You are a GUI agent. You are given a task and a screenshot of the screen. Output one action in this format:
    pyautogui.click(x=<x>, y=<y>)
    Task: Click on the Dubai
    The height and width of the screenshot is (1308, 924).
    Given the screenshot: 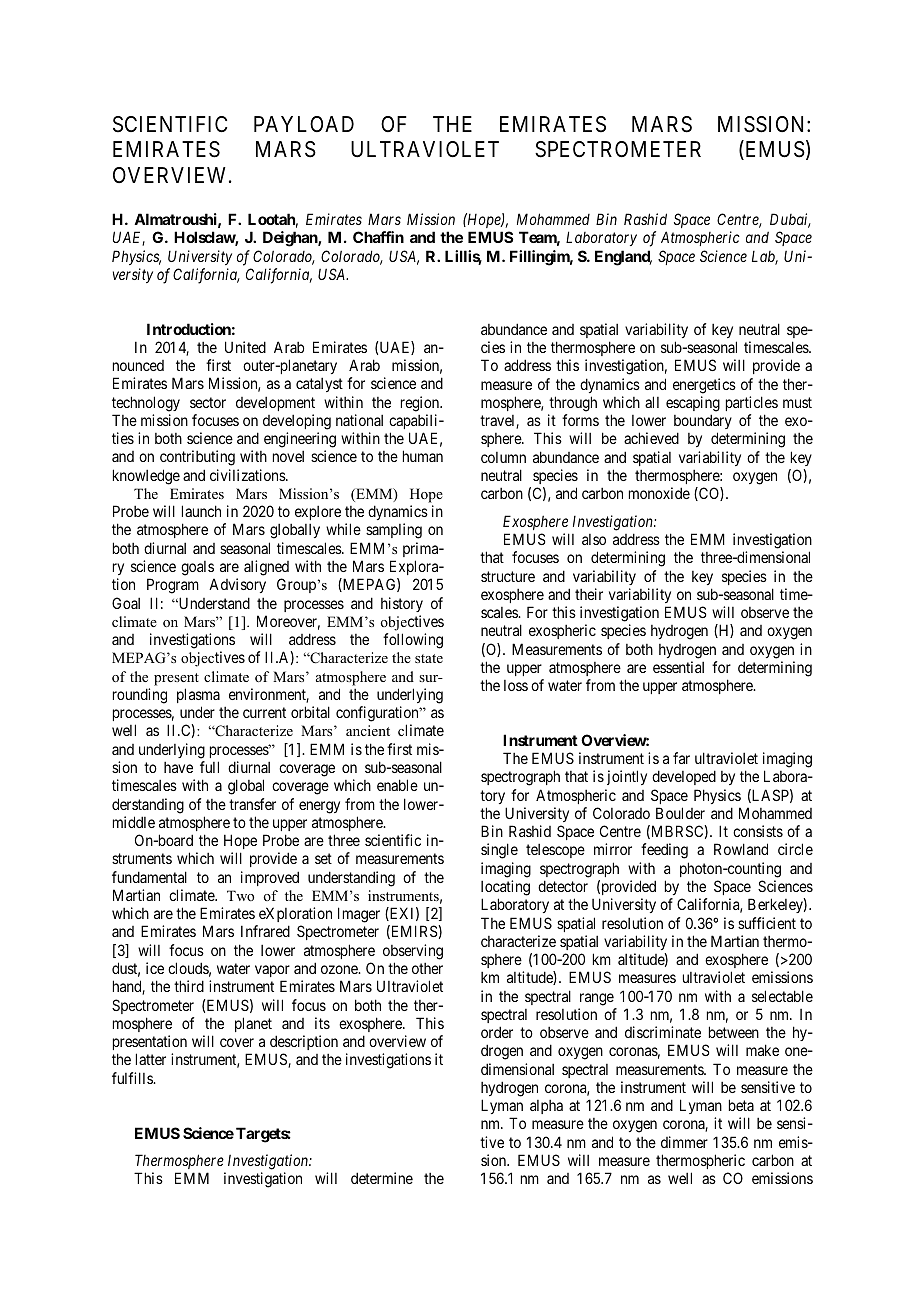 What is the action you would take?
    pyautogui.click(x=790, y=220)
